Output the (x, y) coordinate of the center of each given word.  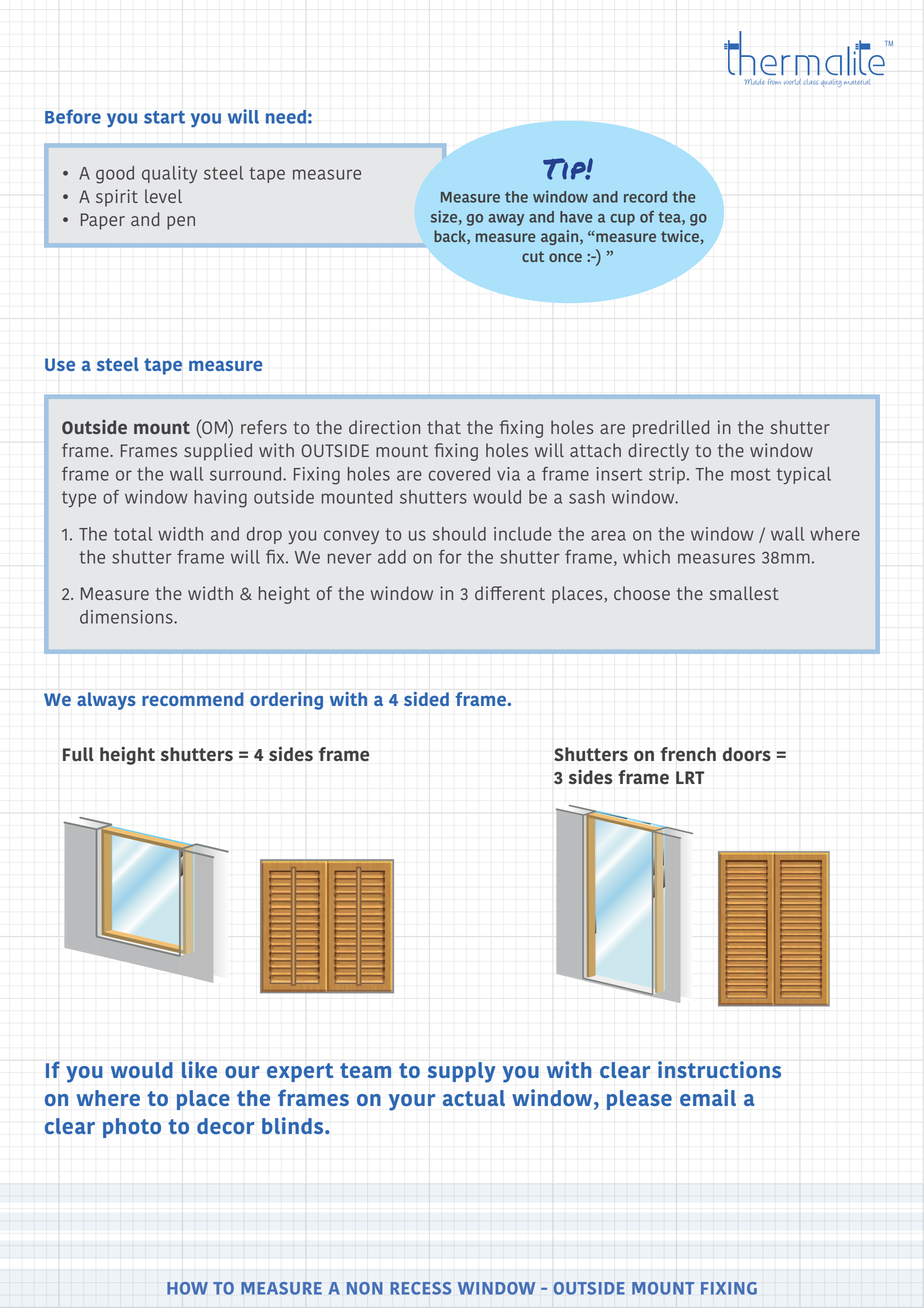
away (506, 220)
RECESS (420, 1288)
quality (169, 175)
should (459, 534)
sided (426, 699)
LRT (690, 777)
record (645, 197)
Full (78, 754)
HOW (187, 1288)
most (751, 474)
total (133, 534)
